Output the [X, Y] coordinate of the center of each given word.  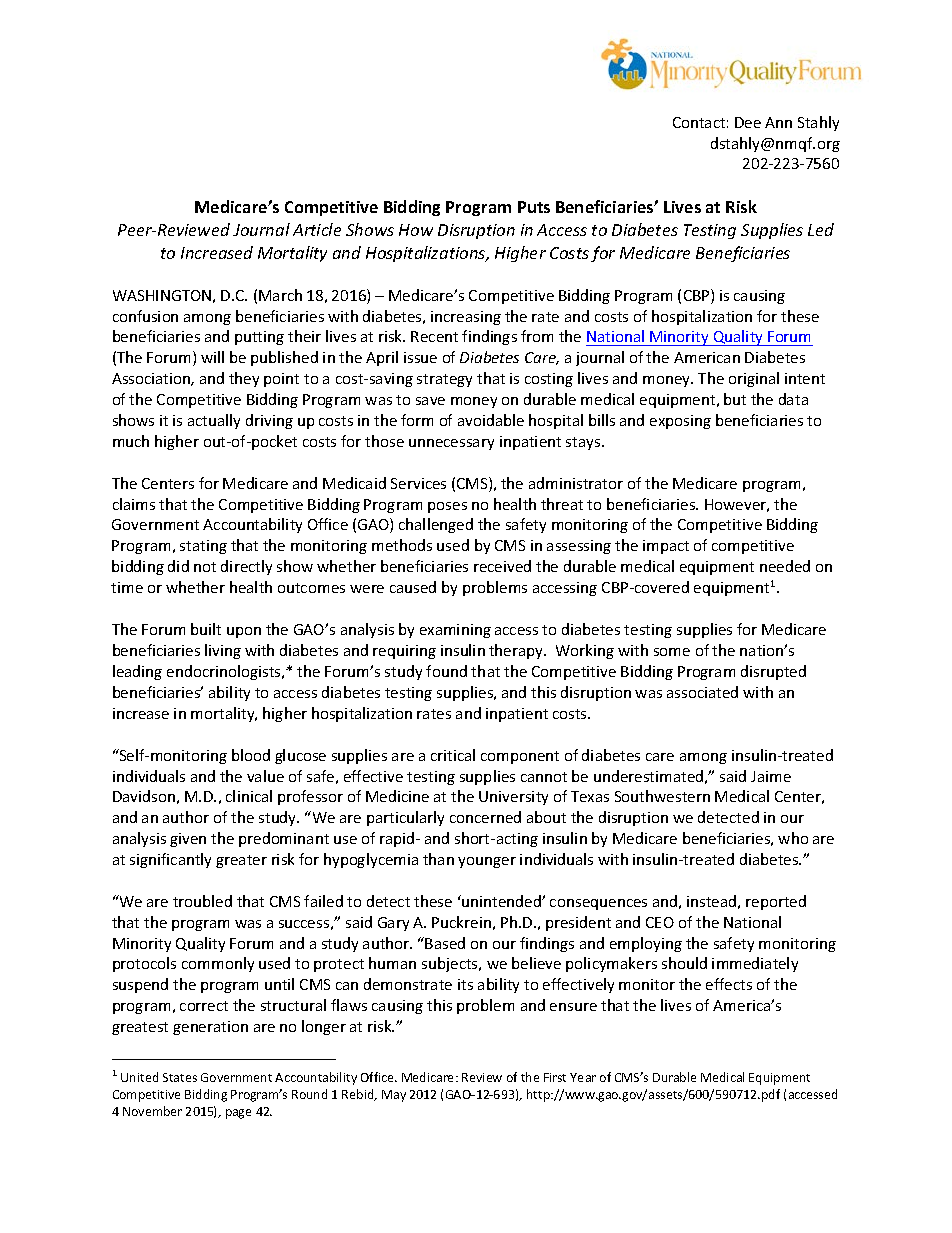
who [793, 838]
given [188, 840]
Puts [534, 207]
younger [487, 862]
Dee [748, 122]
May [394, 1096]
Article [317, 229]
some [672, 652]
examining [455, 631]
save [430, 401]
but [735, 399]
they [244, 379]
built [206, 629]
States [180, 1077]
